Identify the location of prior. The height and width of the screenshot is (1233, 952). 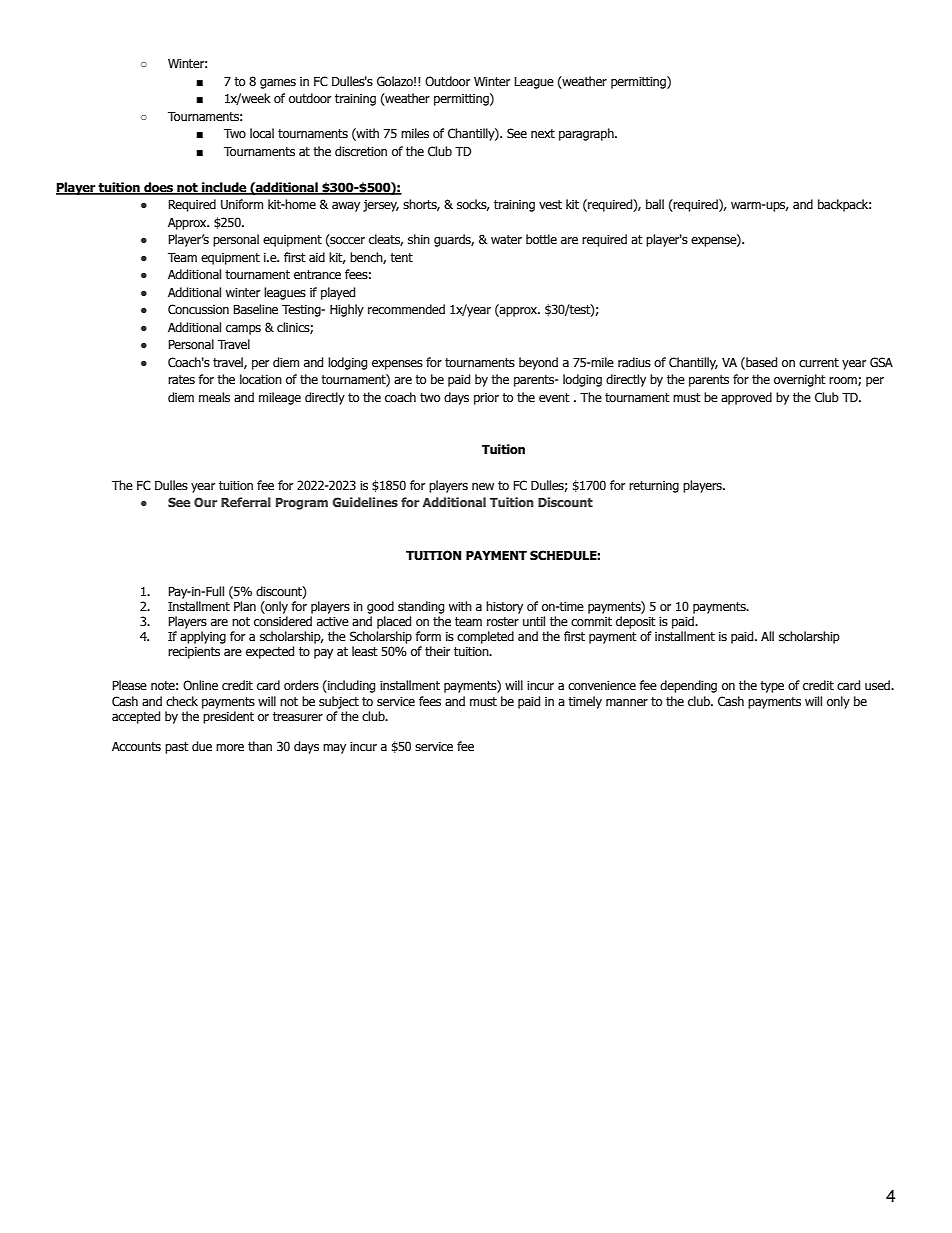
(486, 399).
